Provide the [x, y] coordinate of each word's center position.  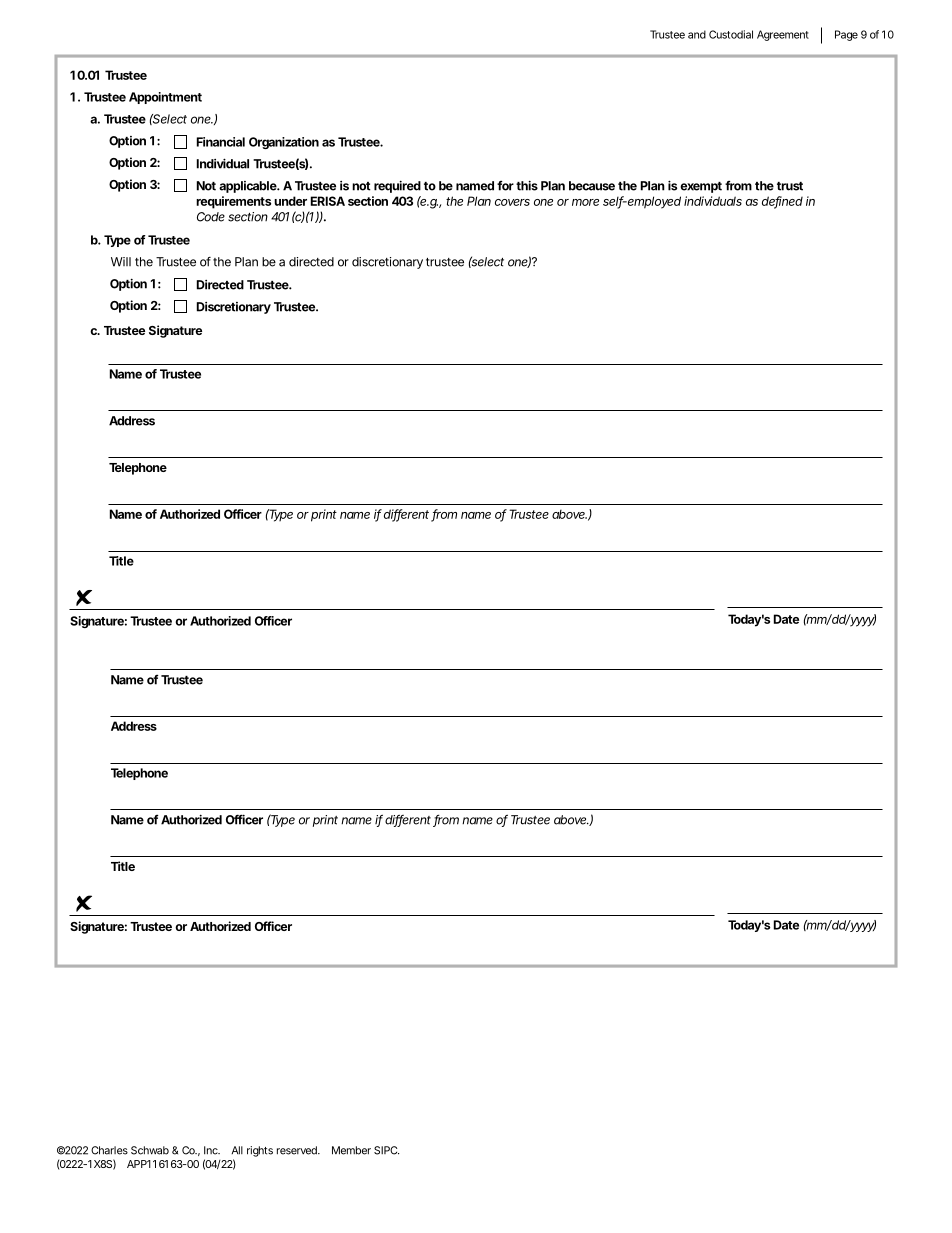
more [585, 202]
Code [211, 217]
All [237, 1150]
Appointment [165, 98]
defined [782, 202]
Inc [212, 1150]
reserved [298, 1150]
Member [351, 1150]
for [505, 186]
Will [121, 262]
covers [512, 202]
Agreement [783, 35]
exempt [701, 187]
